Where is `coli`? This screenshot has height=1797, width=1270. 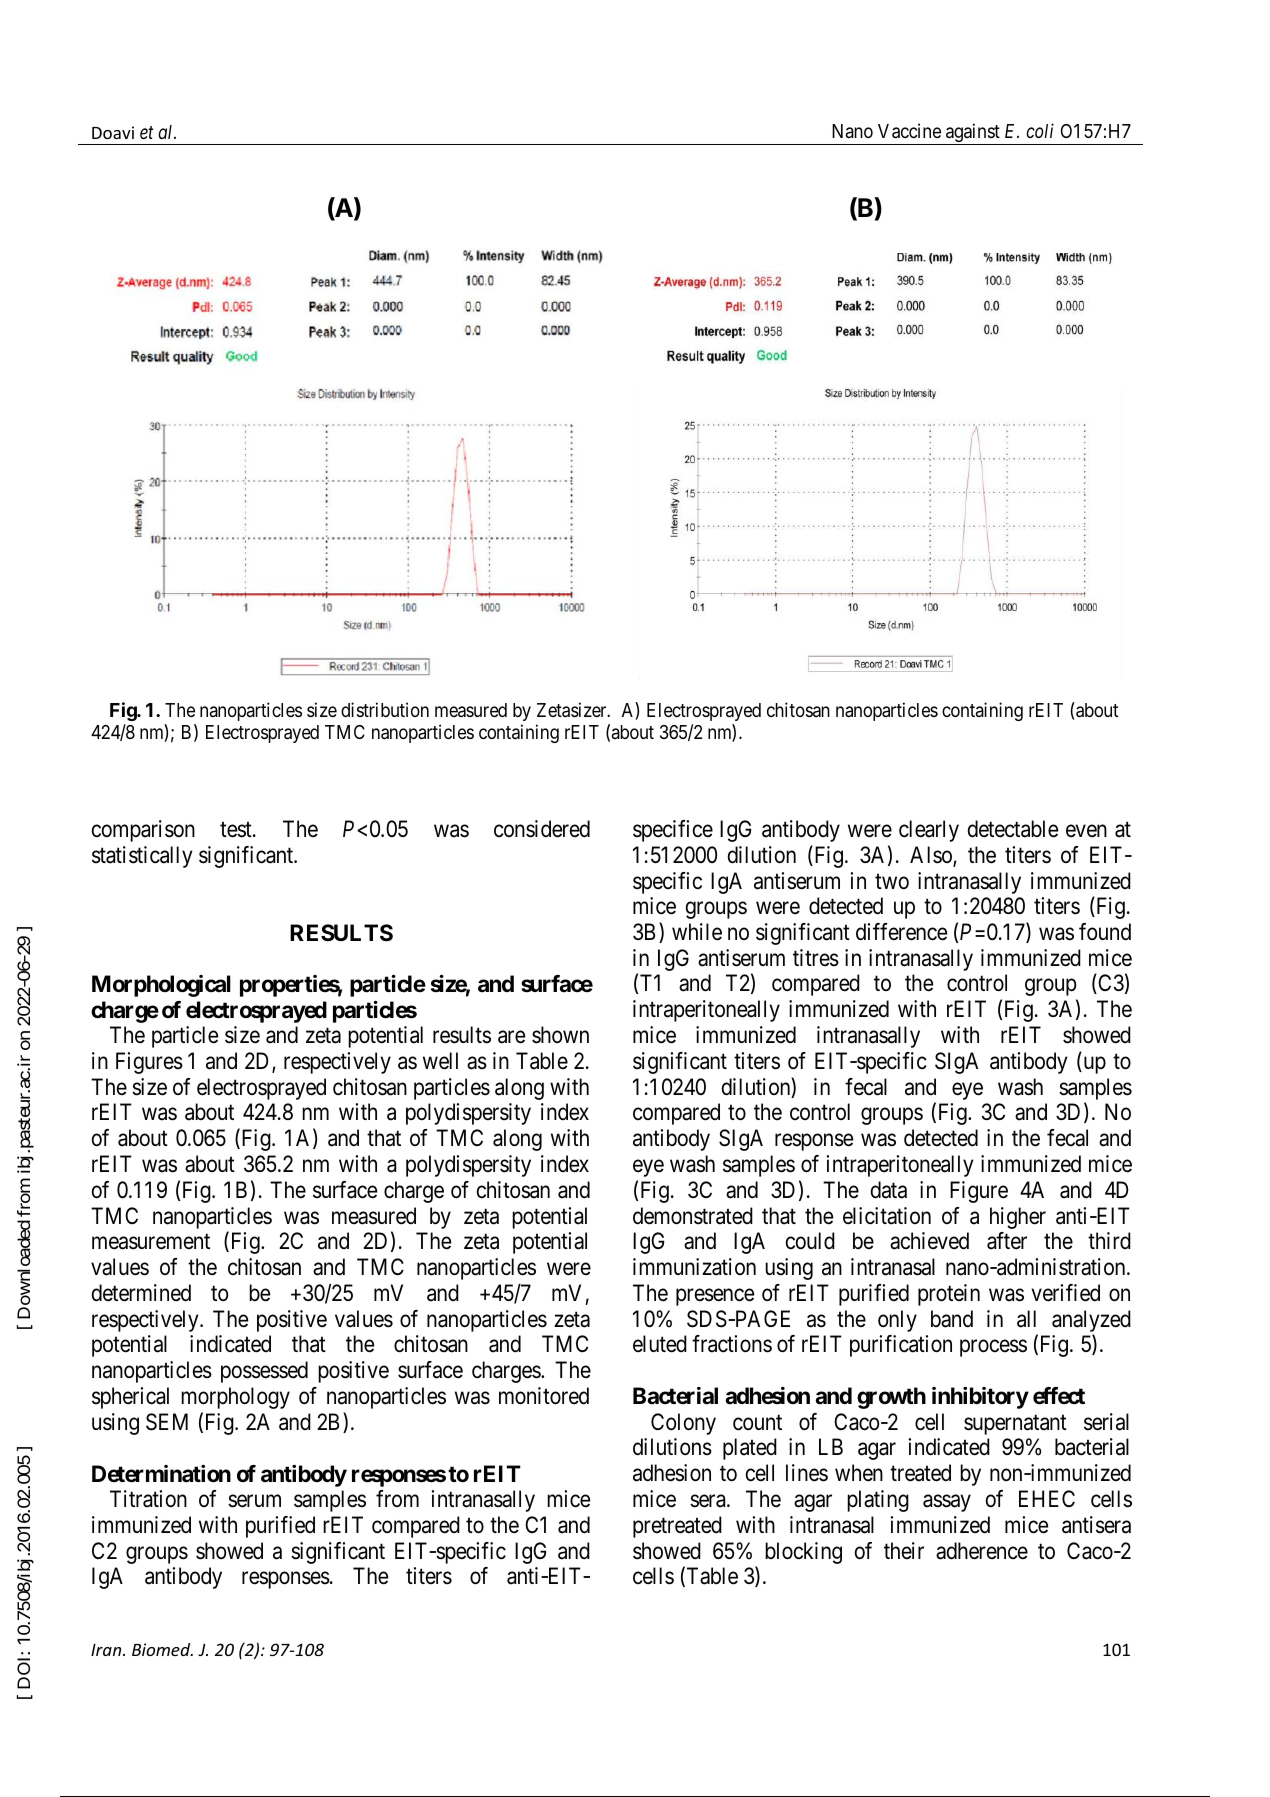 coli is located at coordinates (1040, 130).
